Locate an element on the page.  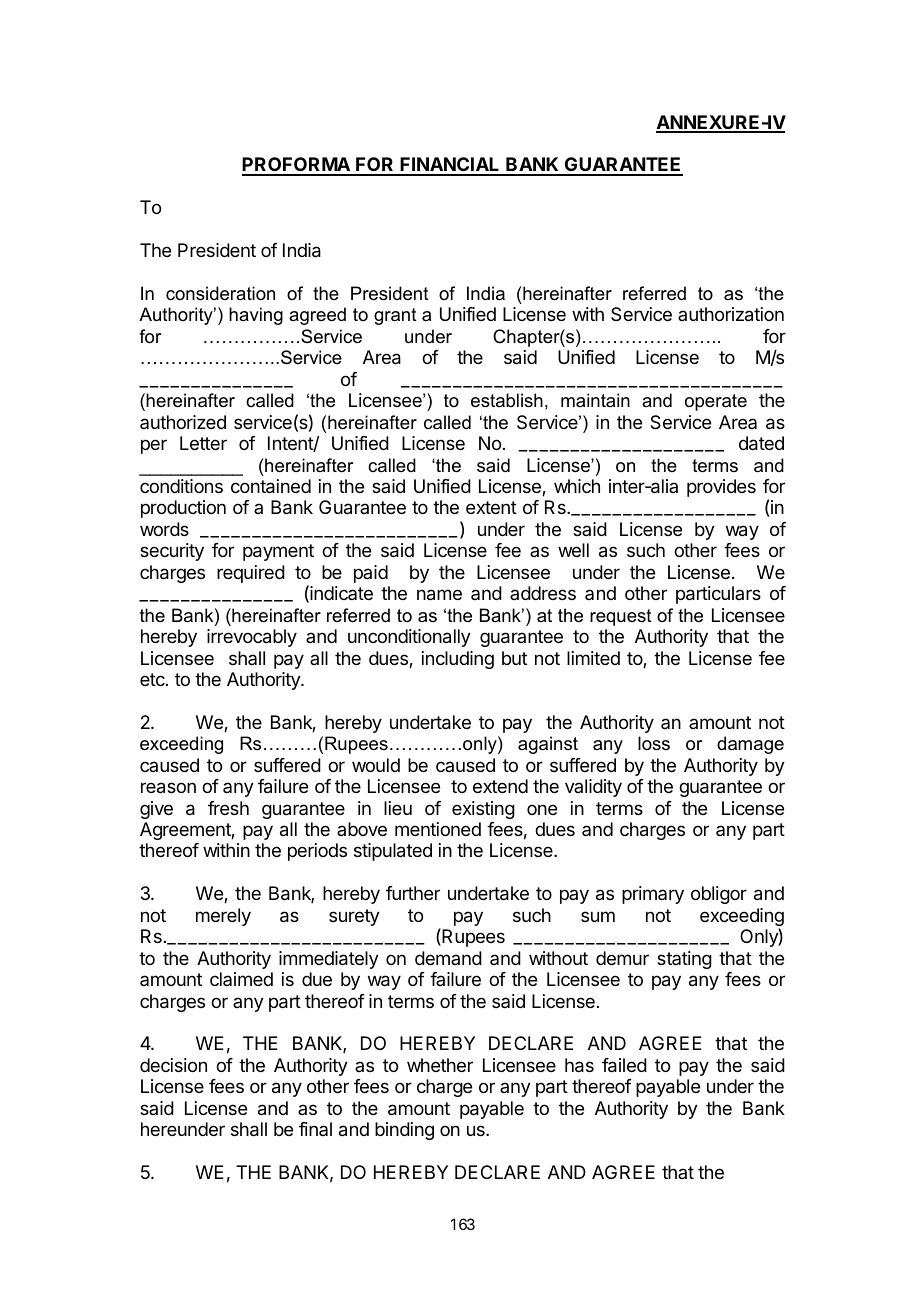
extent is located at coordinates (491, 507).
